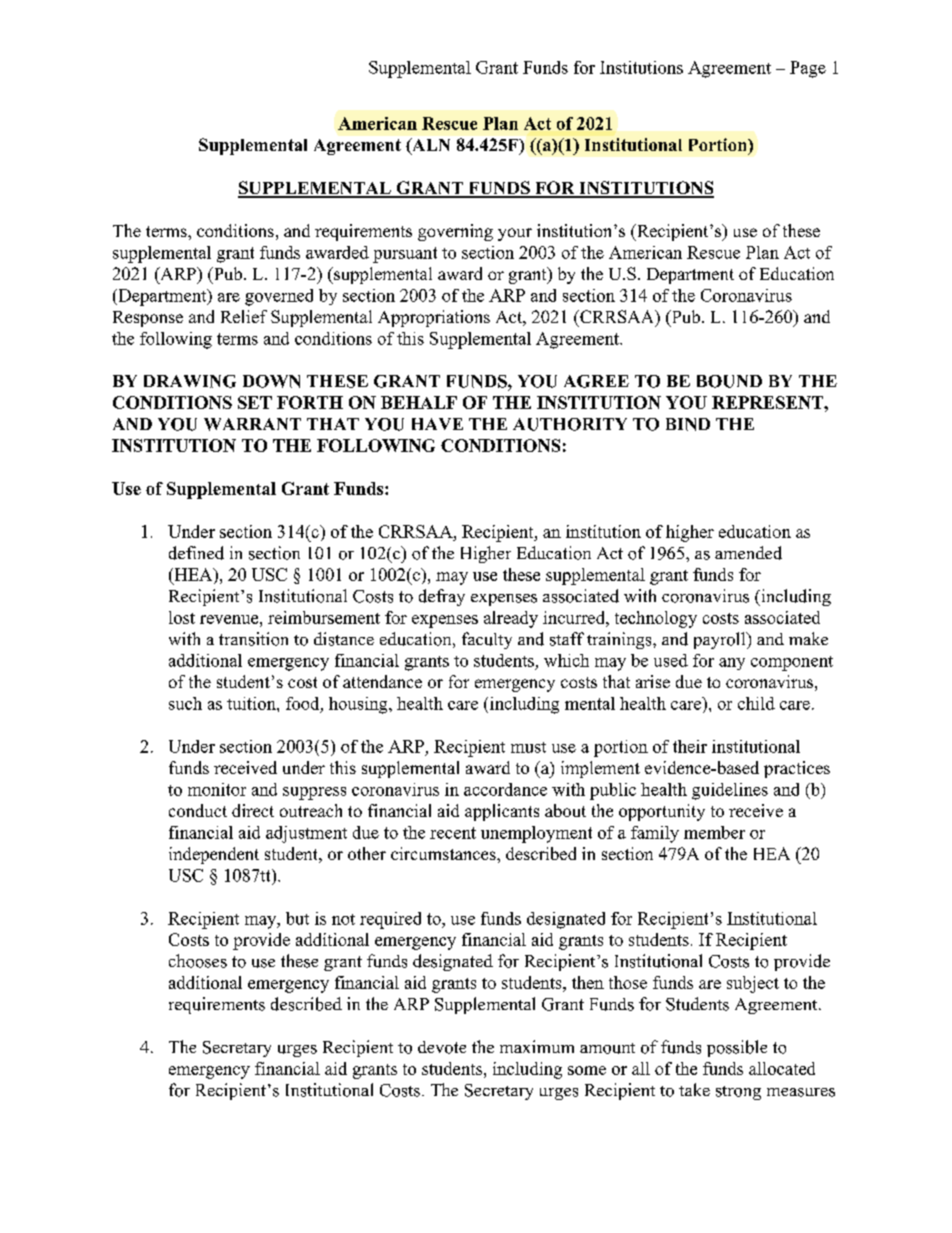 The width and height of the screenshot is (952, 1233). I want to click on chooses, so click(198, 961).
